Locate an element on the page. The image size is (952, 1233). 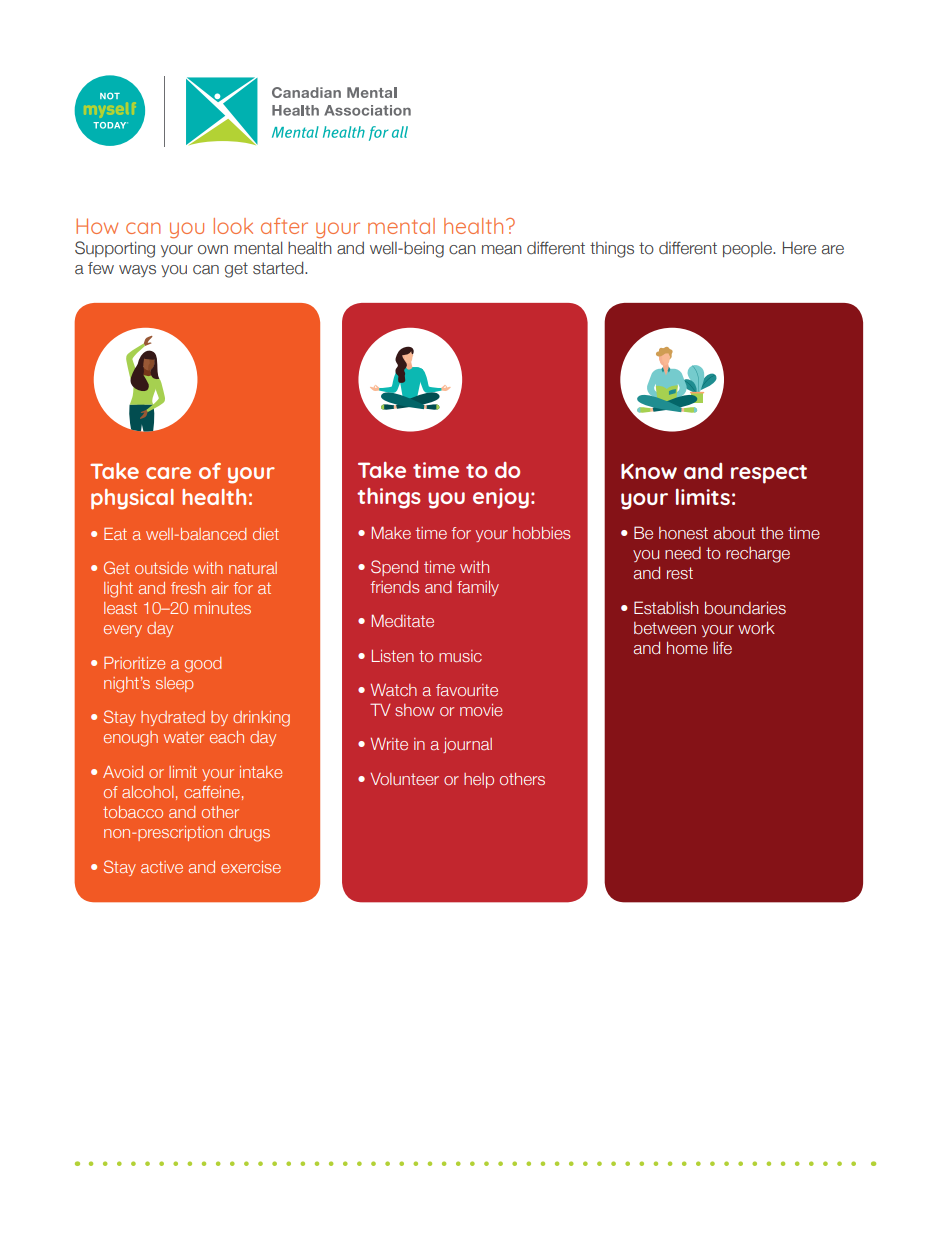
good is located at coordinates (203, 665).
